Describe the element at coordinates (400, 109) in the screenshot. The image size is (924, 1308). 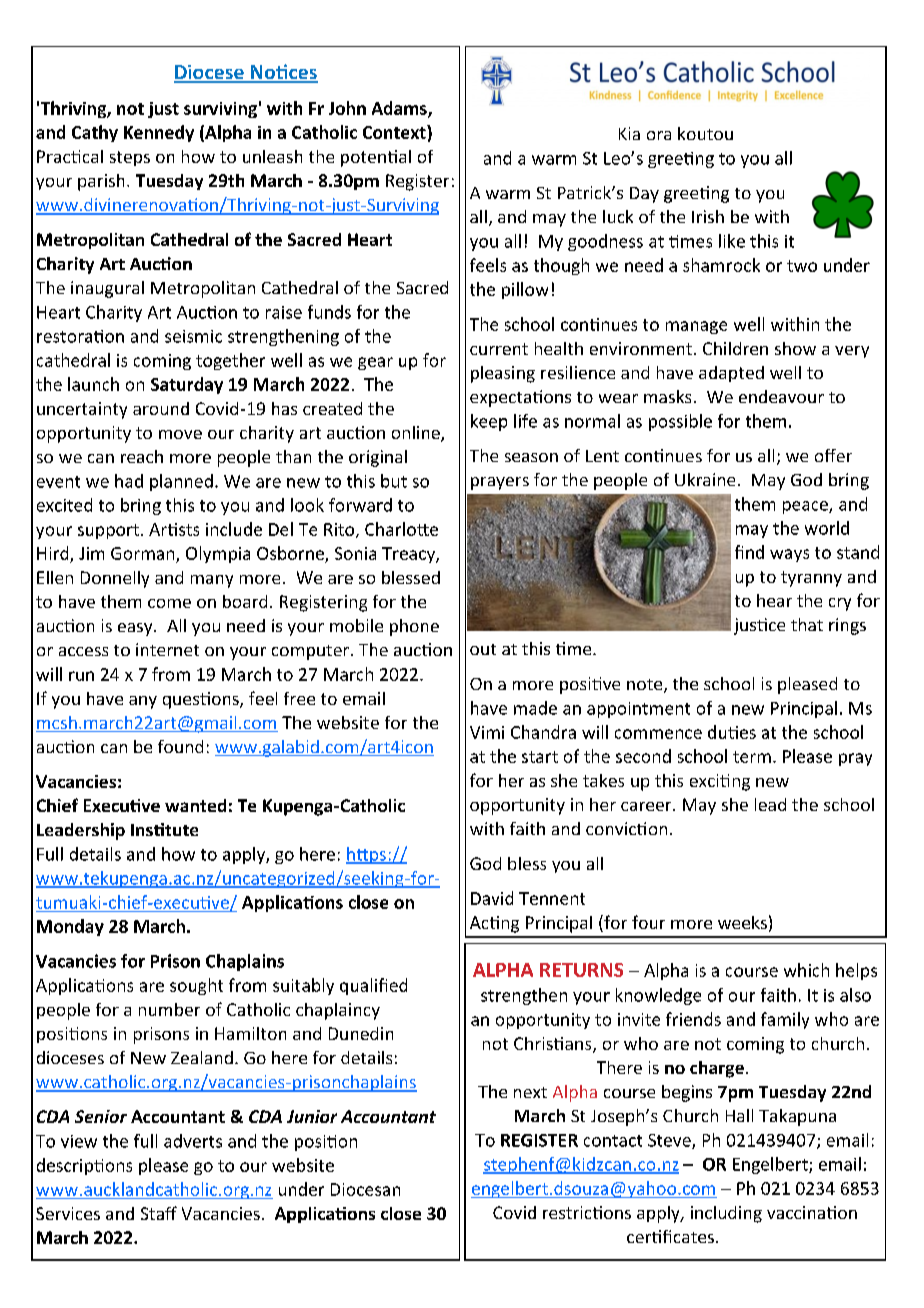
I see `Adams` at that location.
